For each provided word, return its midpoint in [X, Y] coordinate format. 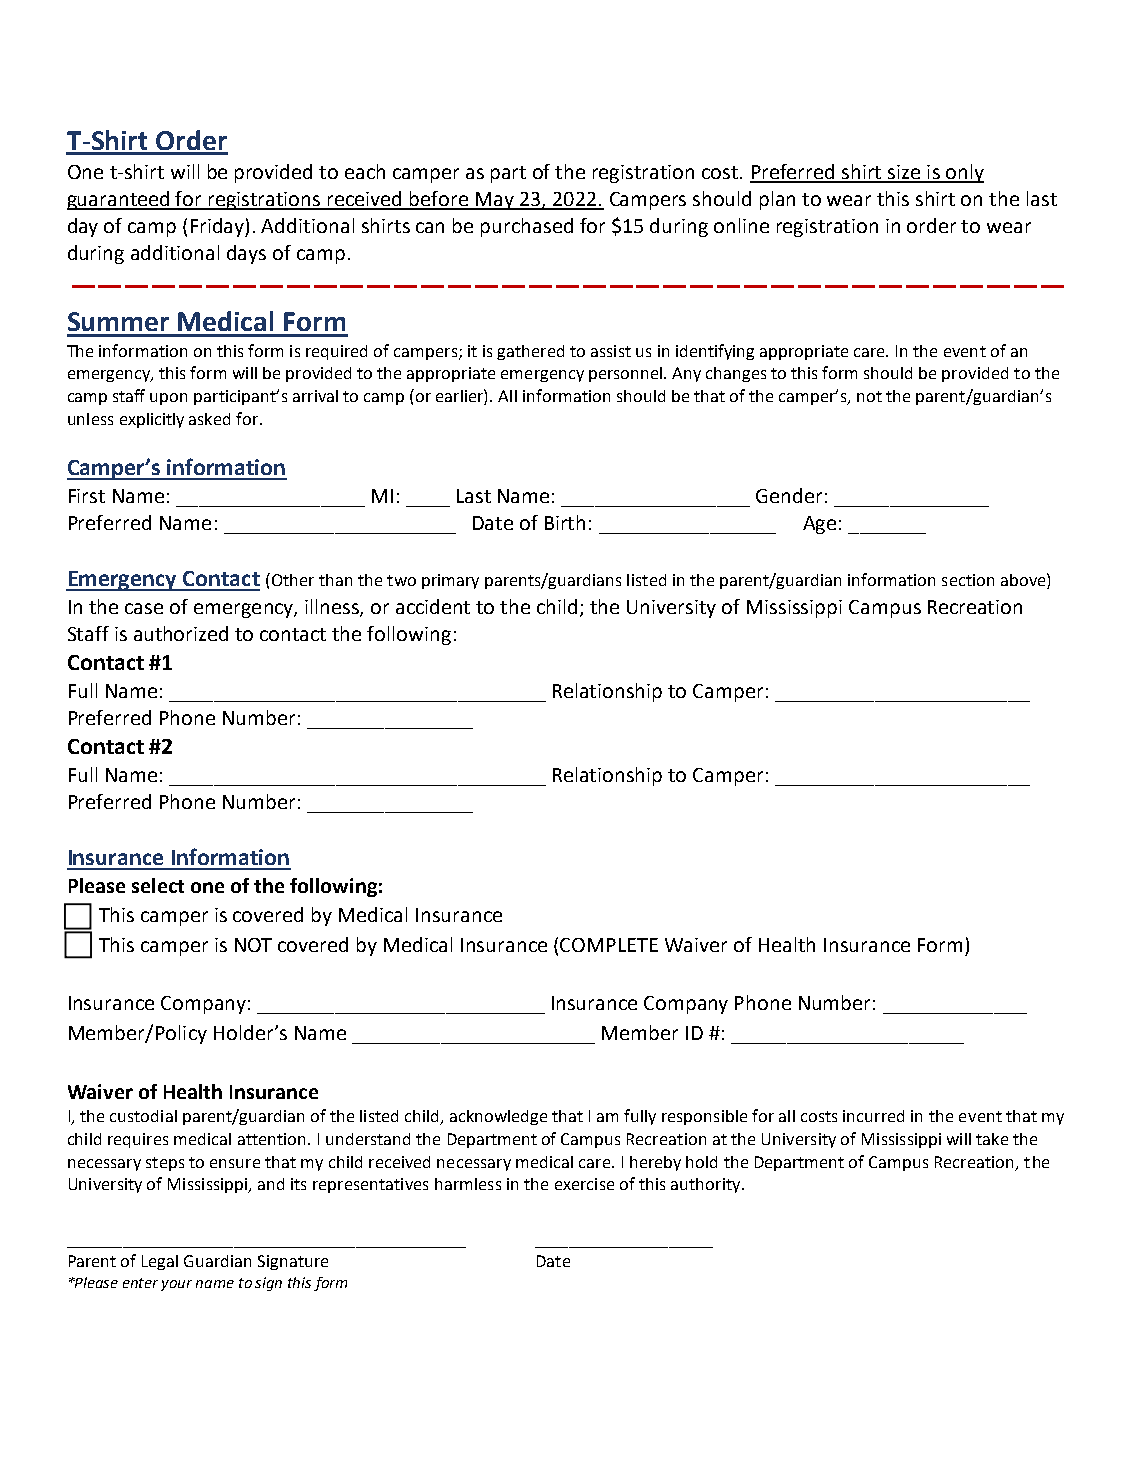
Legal [160, 1262]
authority [707, 1185]
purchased [527, 227]
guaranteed [119, 200]
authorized [181, 633]
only [964, 173]
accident [433, 606]
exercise [584, 1184]
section [968, 580]
